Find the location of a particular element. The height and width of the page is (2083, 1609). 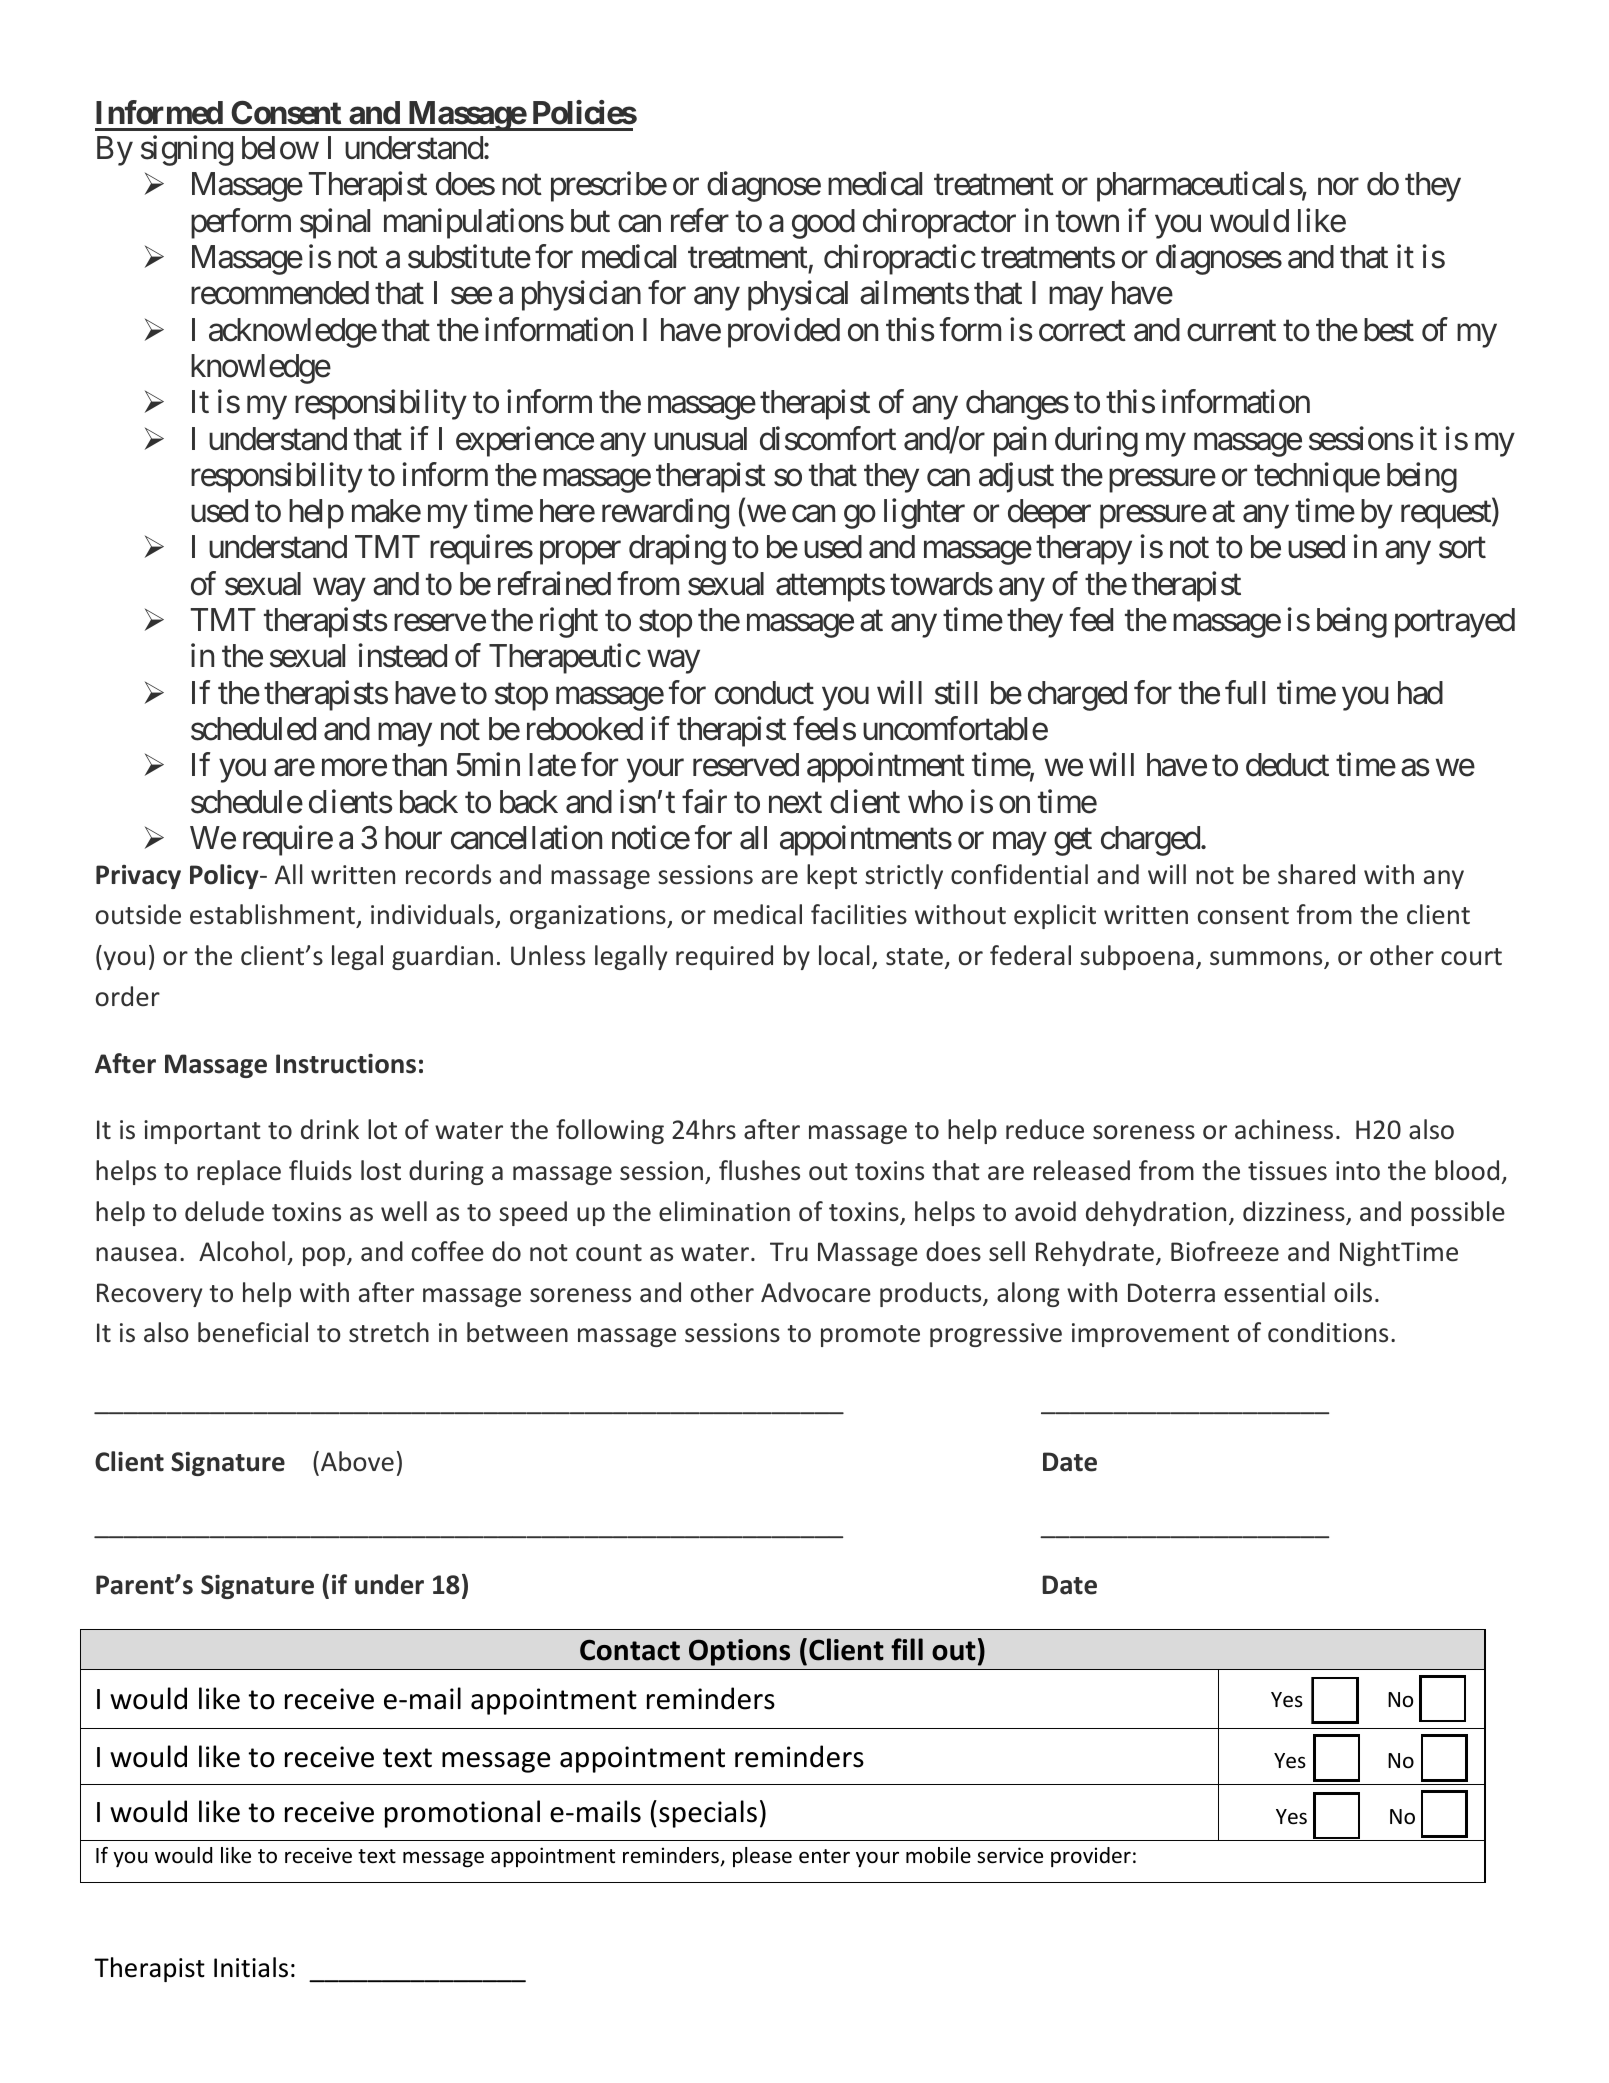

promote is located at coordinates (870, 1336).
